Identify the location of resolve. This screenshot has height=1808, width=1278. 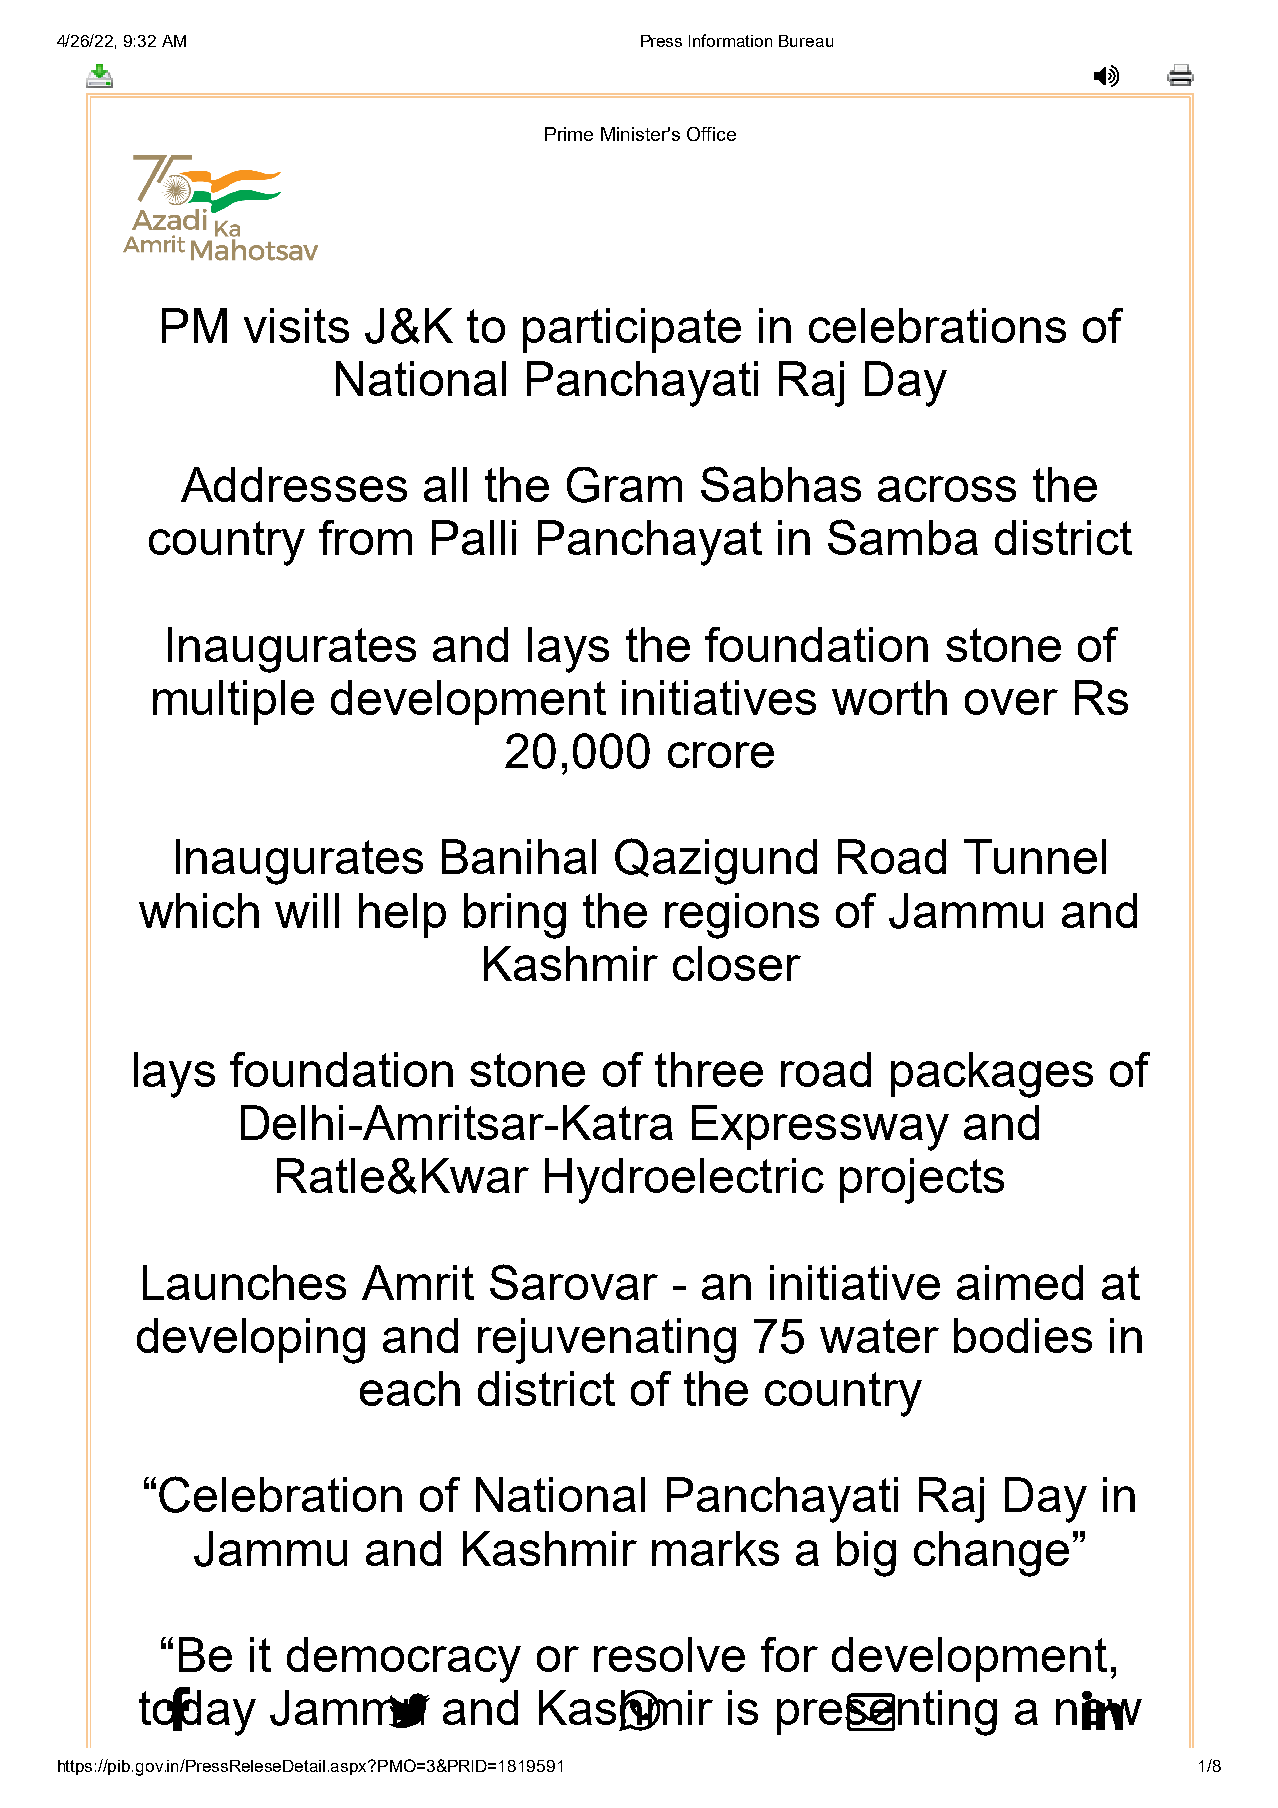
(669, 1654).
